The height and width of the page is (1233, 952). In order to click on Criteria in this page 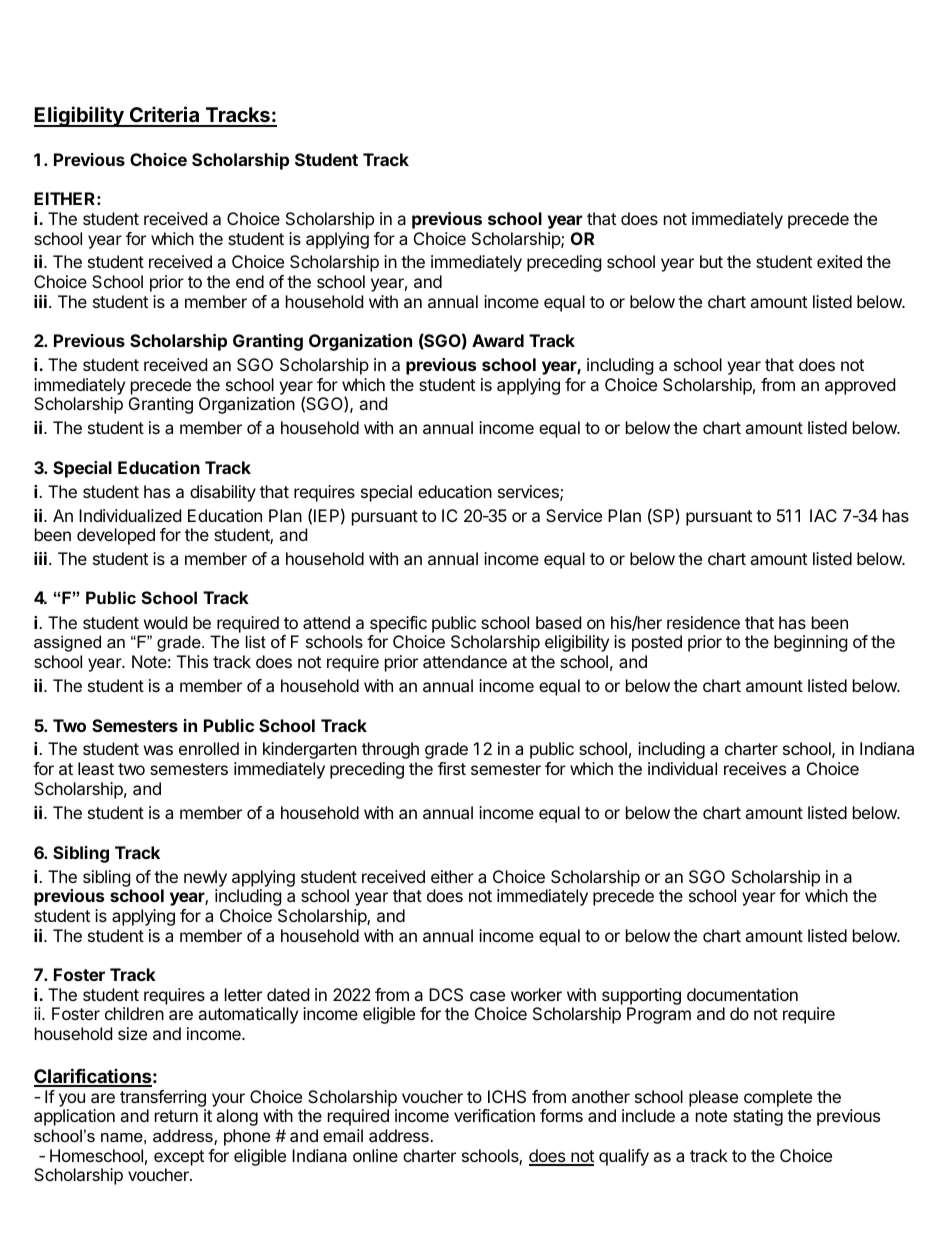, I will do `click(164, 116)`.
